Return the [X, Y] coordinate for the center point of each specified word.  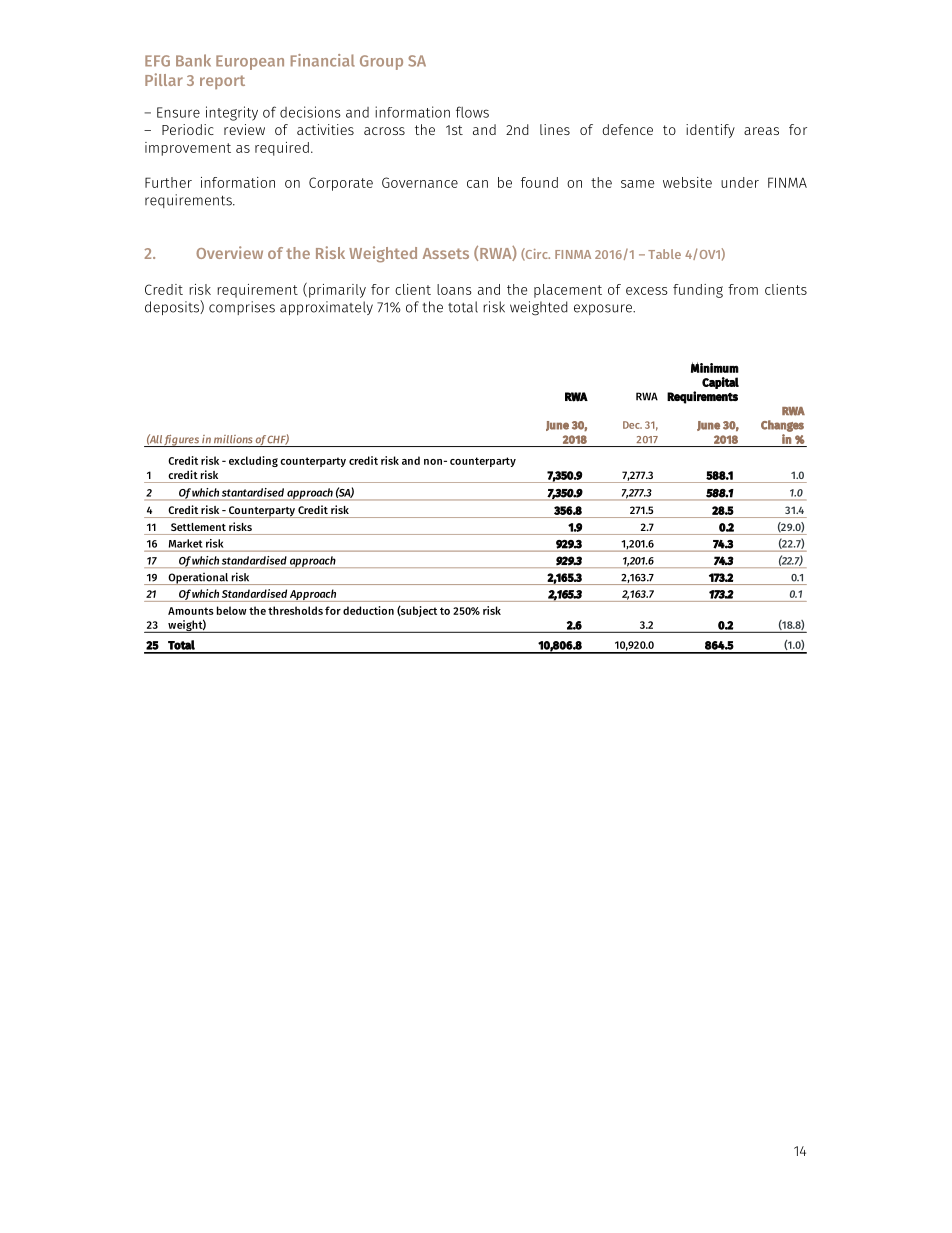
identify [710, 131]
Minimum [715, 367]
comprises [242, 308]
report [222, 82]
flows [472, 112]
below [232, 610]
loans [454, 289]
